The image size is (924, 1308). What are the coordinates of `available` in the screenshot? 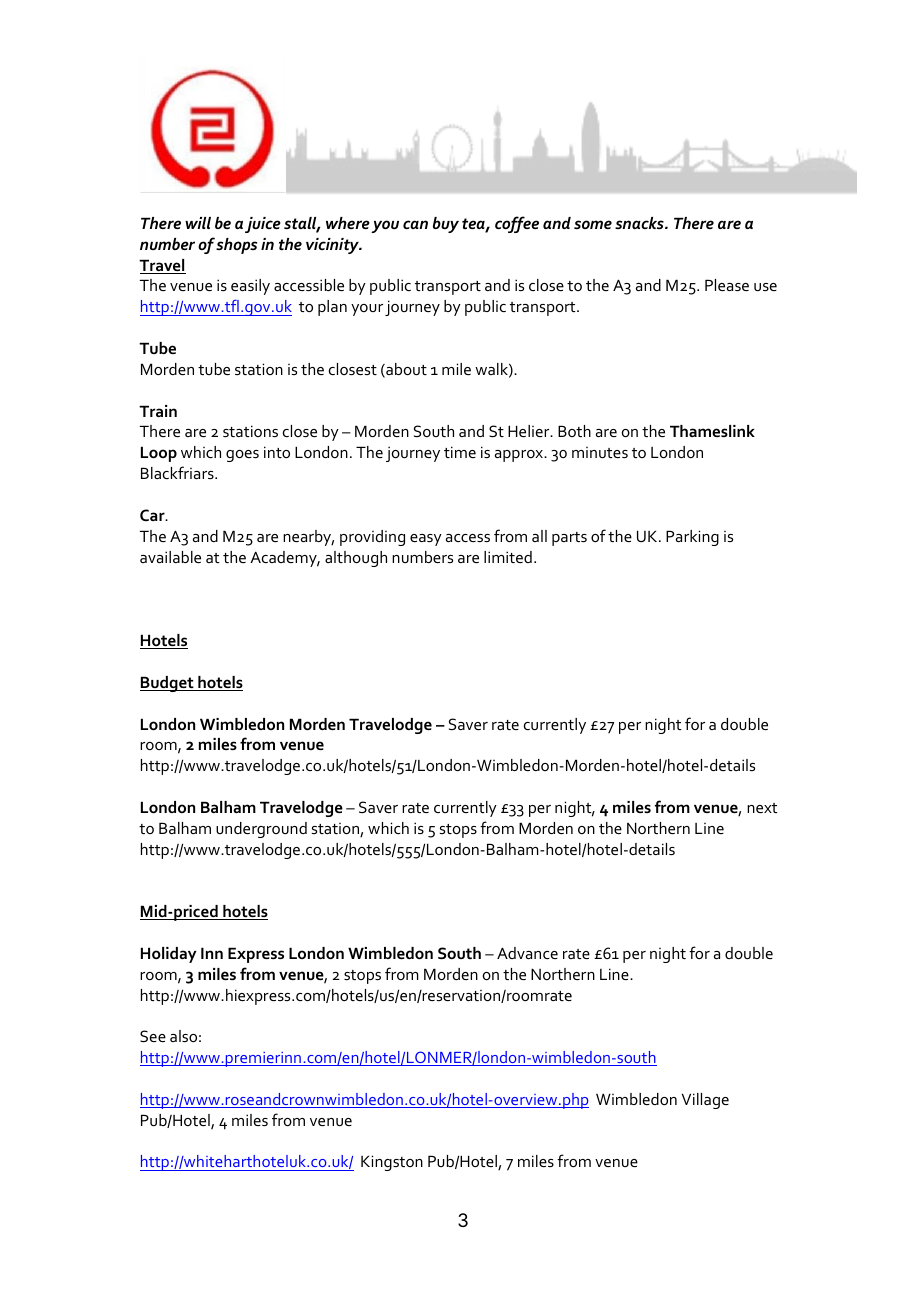 It's located at (170, 557).
